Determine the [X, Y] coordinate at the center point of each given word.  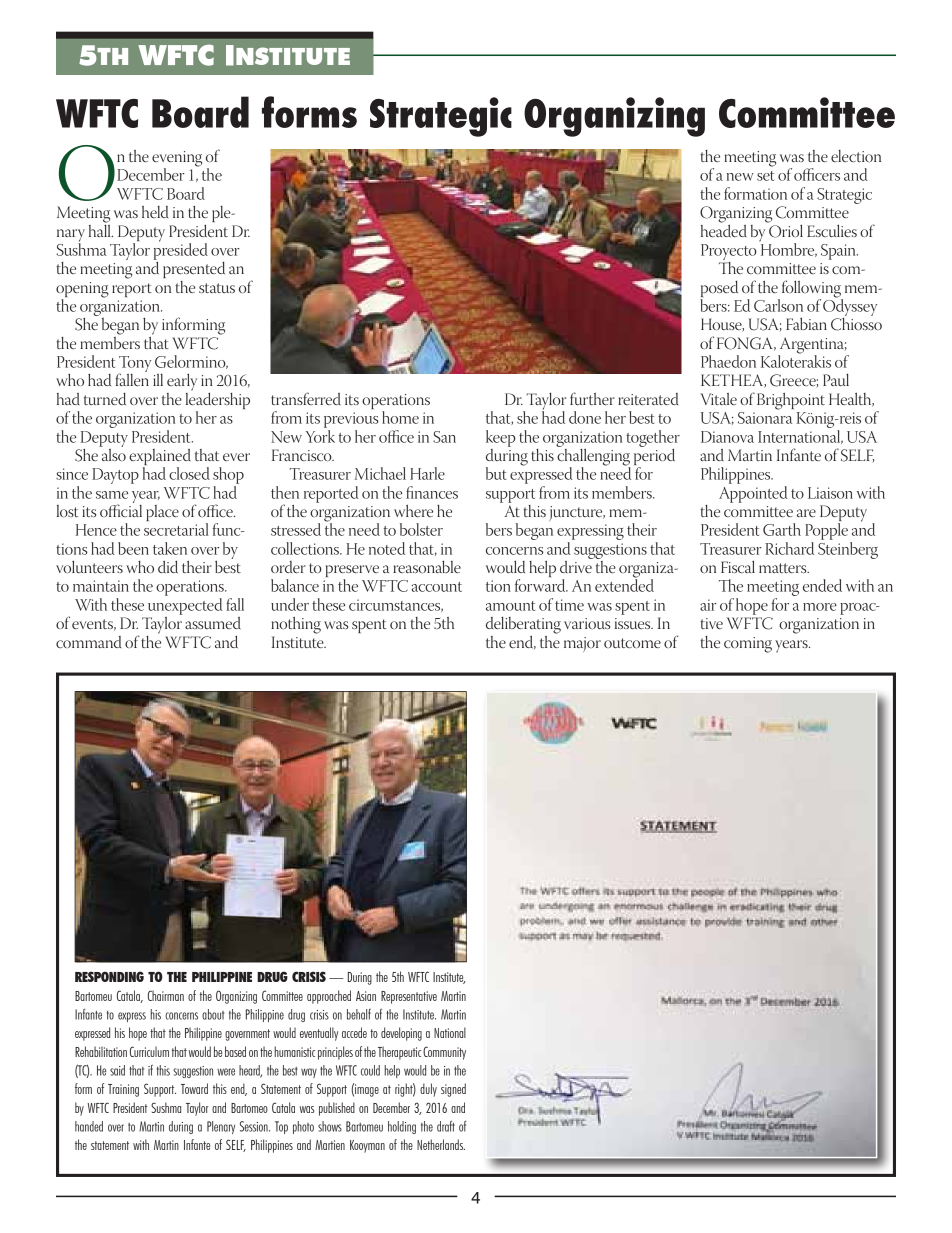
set [765, 176]
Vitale [718, 399]
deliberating [523, 626]
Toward [194, 1088]
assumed [213, 623]
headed [724, 229]
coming [748, 645]
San [444, 437]
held [155, 212]
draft [446, 1126]
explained [160, 458]
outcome [632, 643]
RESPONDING [109, 976]
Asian [366, 996]
